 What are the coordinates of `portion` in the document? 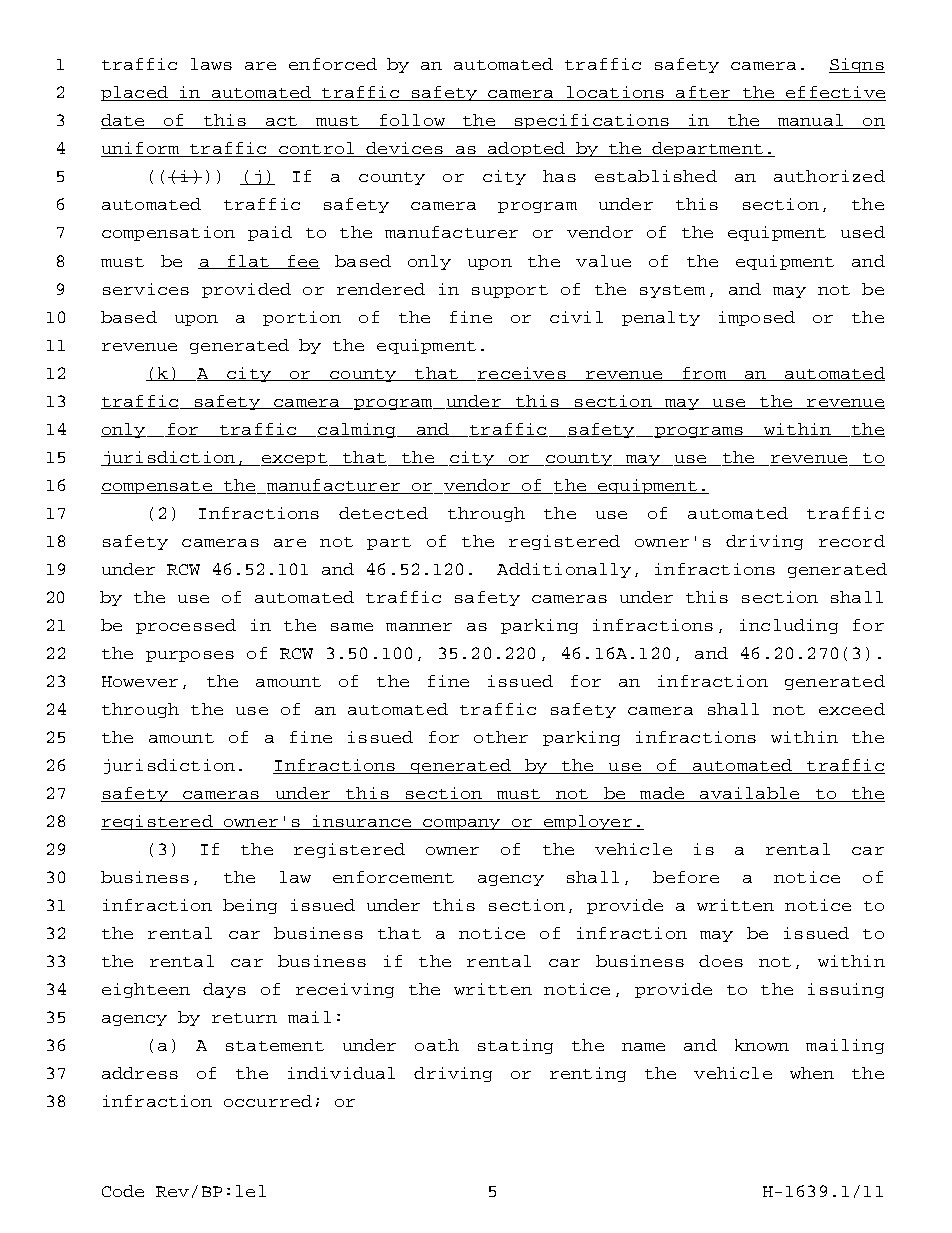 It's located at (302, 318).
